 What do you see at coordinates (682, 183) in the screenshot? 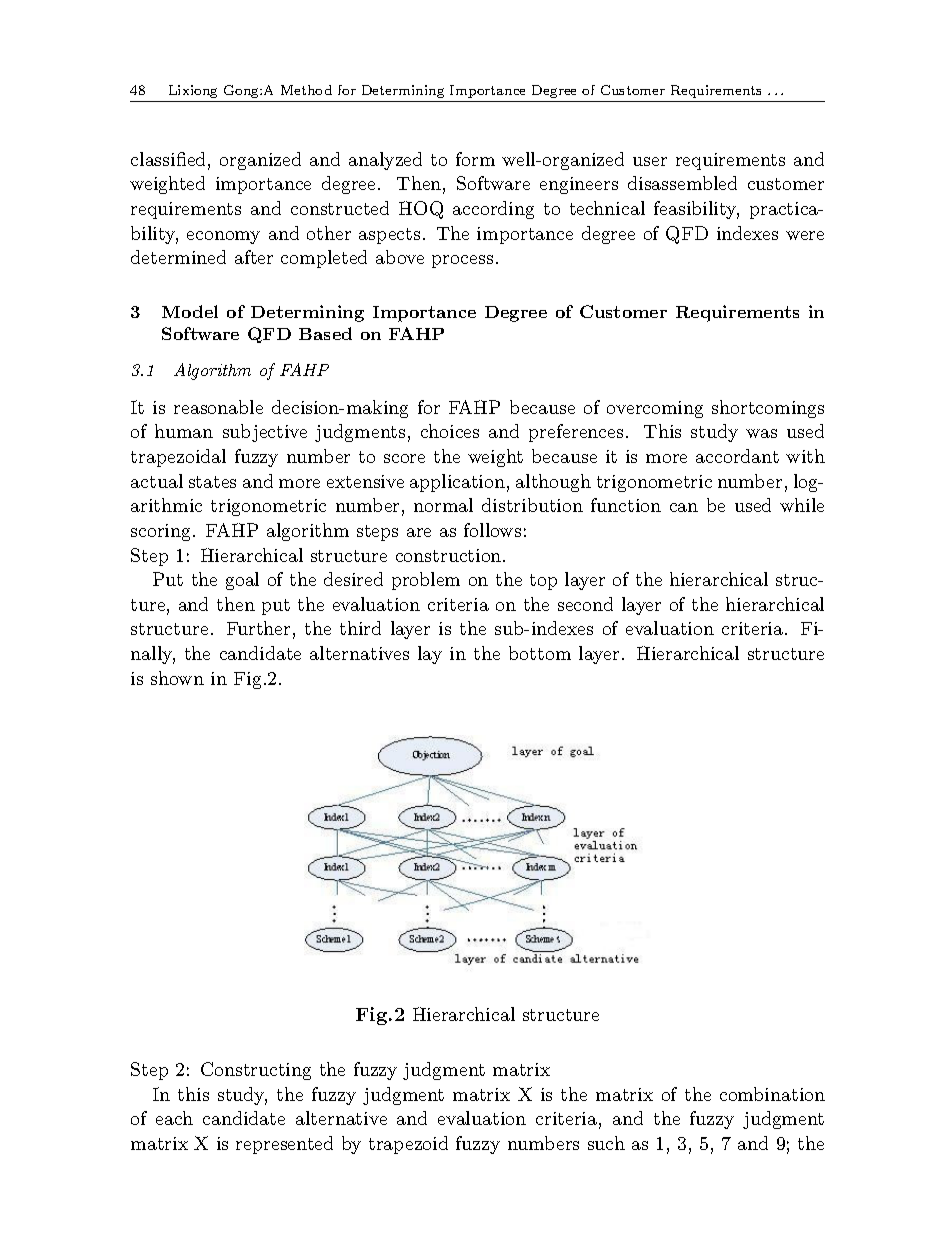
I see `disassembled` at bounding box center [682, 183].
